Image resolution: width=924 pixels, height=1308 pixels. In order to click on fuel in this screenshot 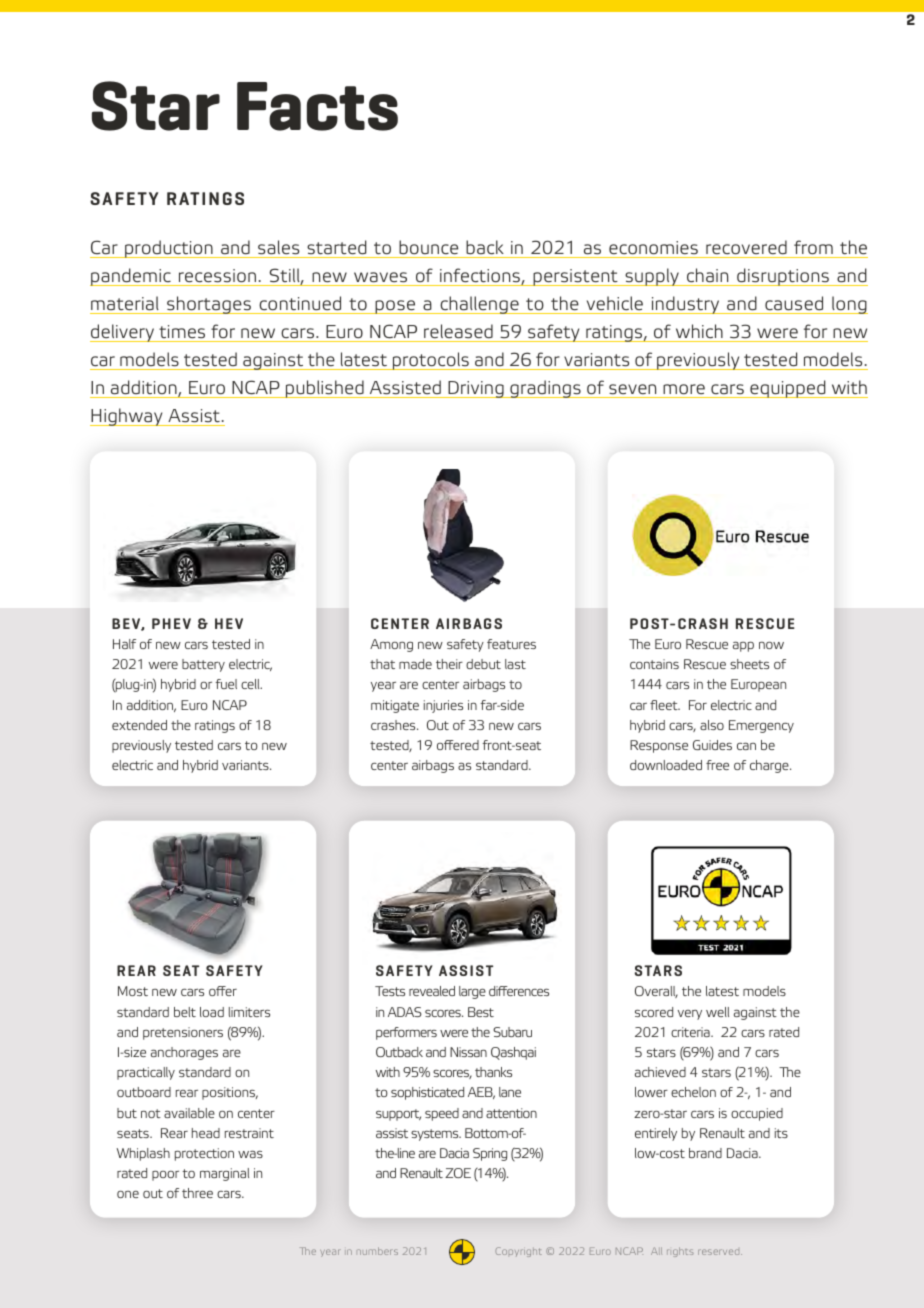, I will do `click(226, 684)`.
